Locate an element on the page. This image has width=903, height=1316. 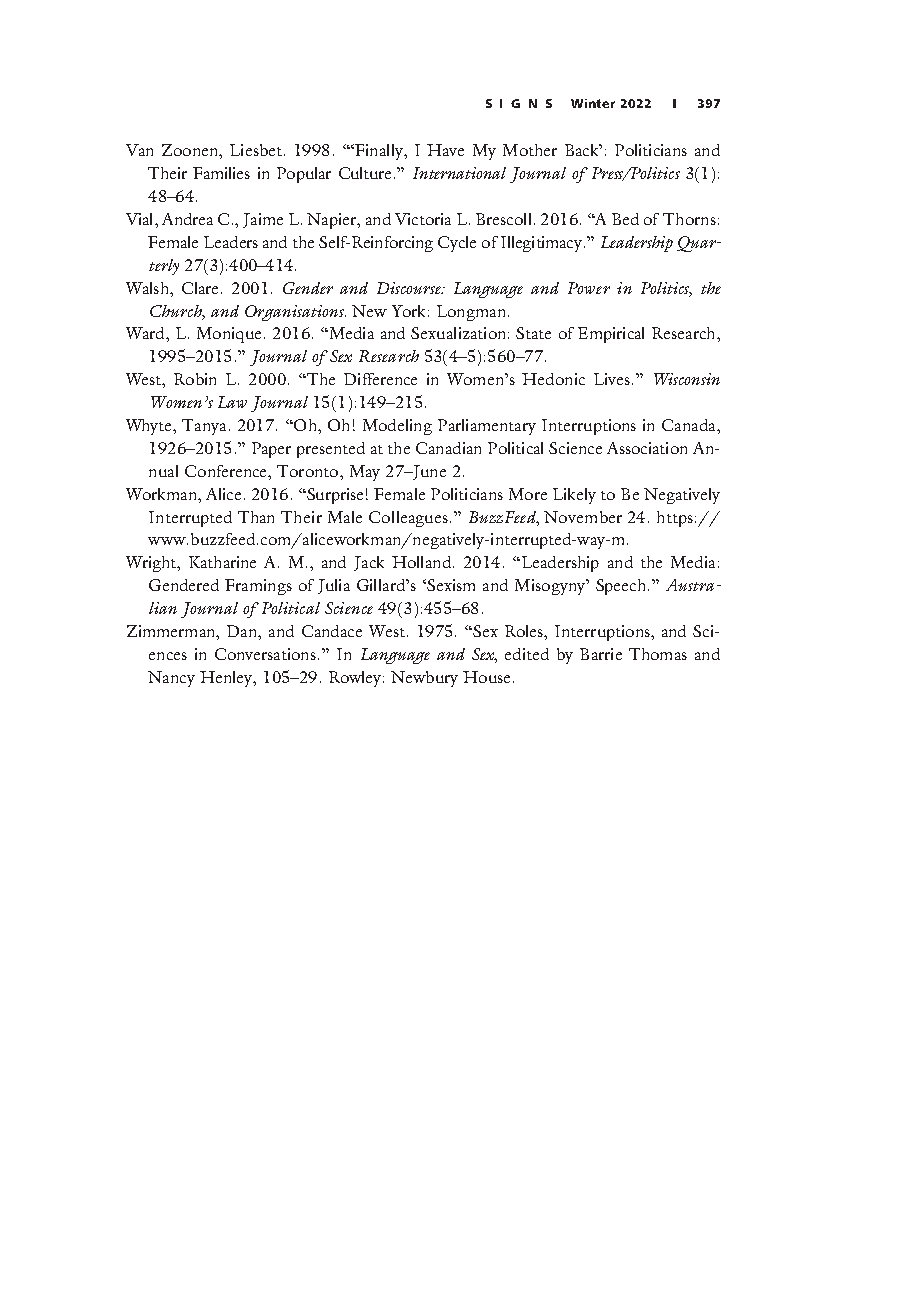
Discourse is located at coordinates (410, 288).
